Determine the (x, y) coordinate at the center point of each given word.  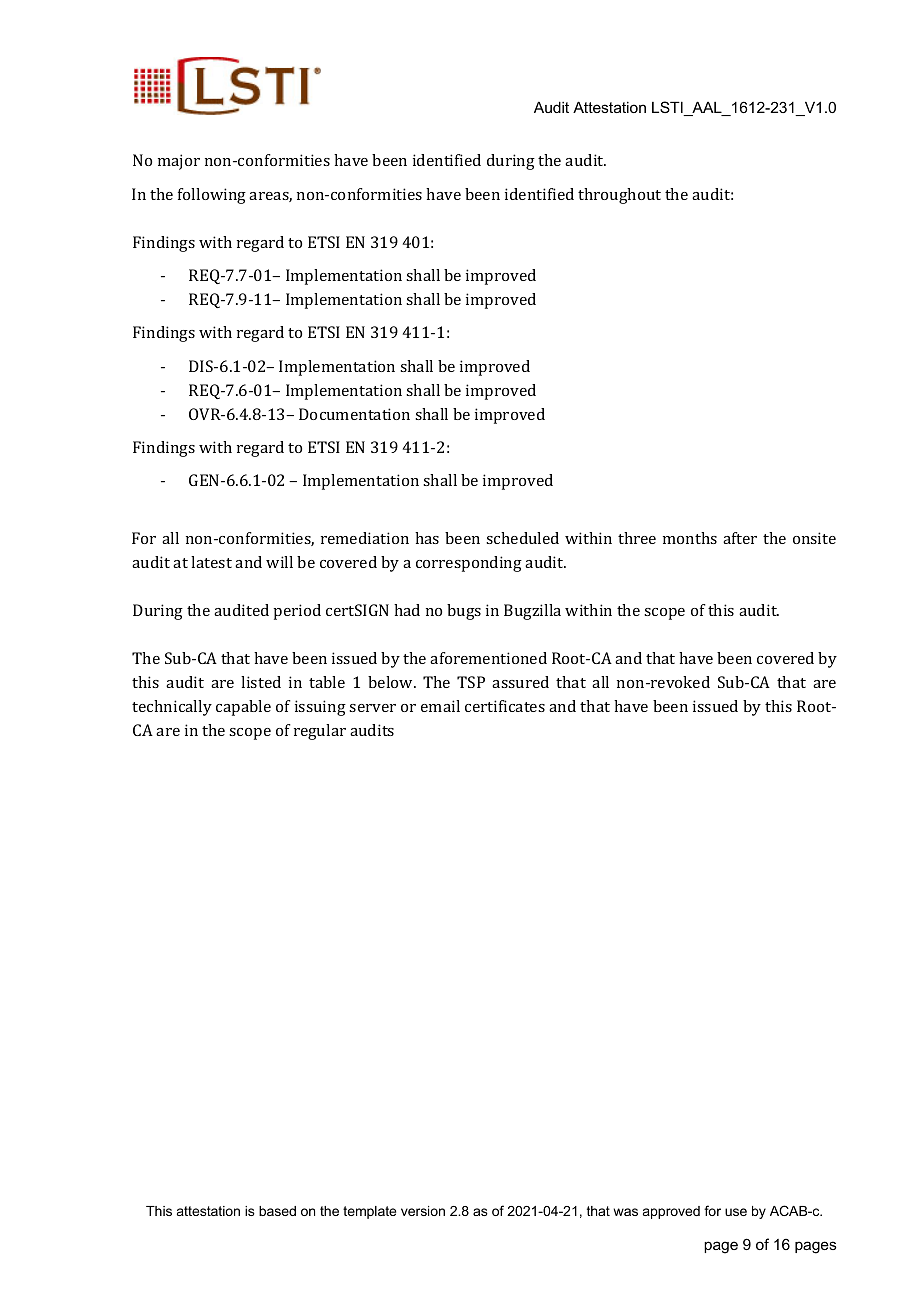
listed (261, 682)
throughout (619, 196)
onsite (814, 538)
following (212, 196)
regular (320, 732)
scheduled (522, 538)
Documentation (354, 414)
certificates (505, 706)
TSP (471, 682)
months (690, 538)
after (740, 538)
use (736, 1212)
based (277, 1211)
